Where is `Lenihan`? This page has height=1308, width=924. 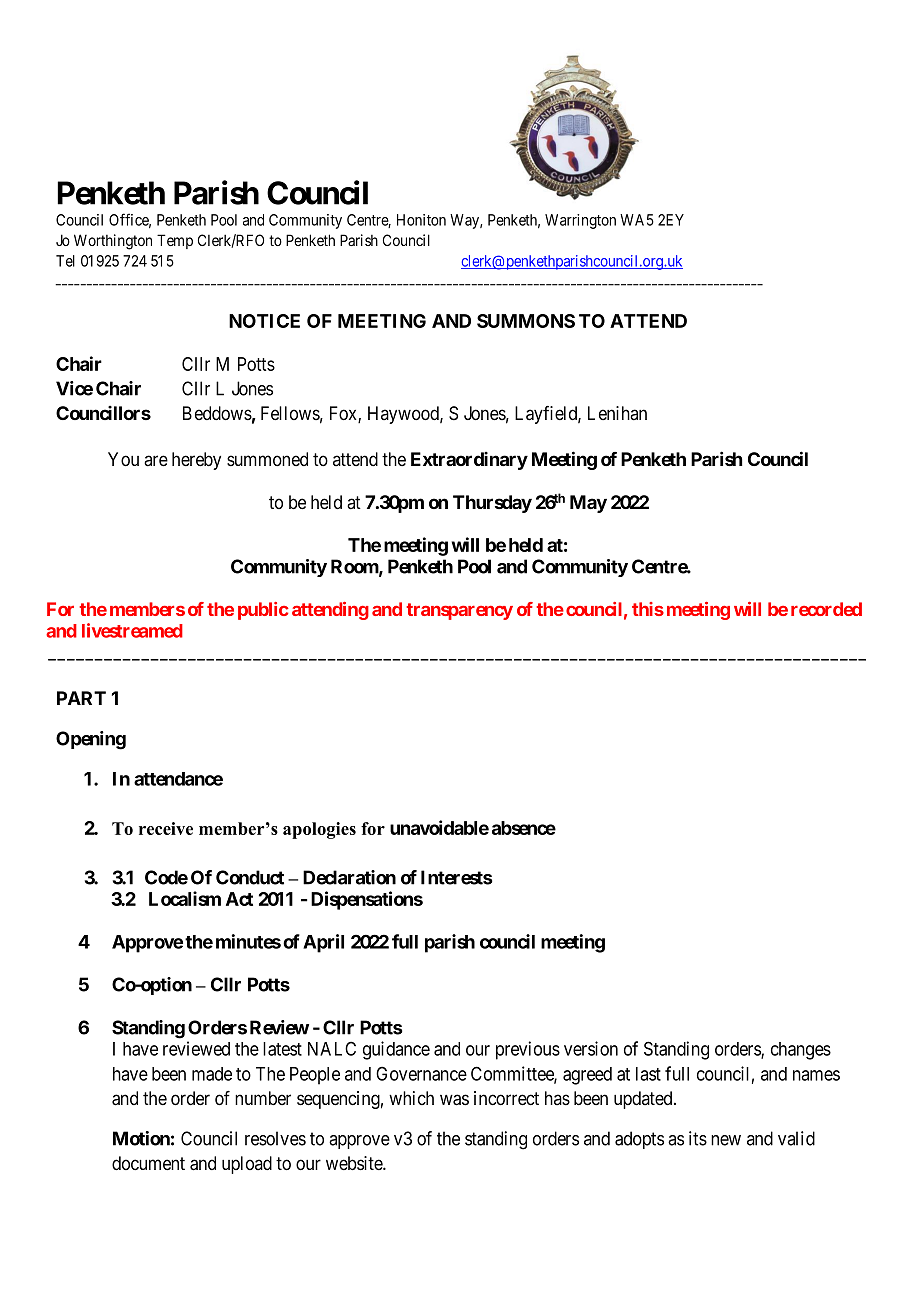 Lenihan is located at coordinates (617, 413).
